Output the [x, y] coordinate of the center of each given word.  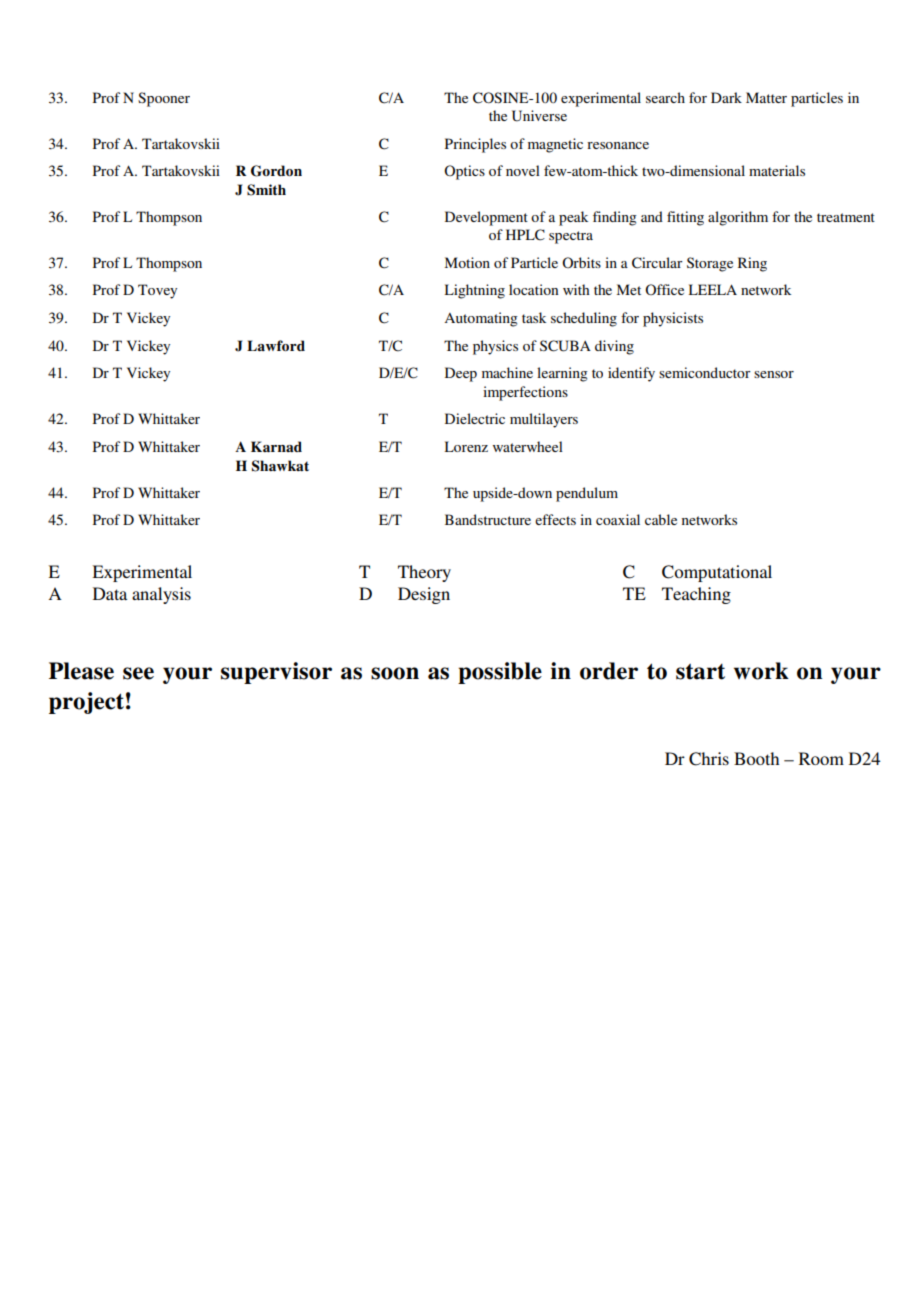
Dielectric [475, 418]
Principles [475, 145]
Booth [756, 758]
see [138, 673]
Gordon [276, 171]
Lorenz [466, 446]
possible [500, 673]
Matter [766, 97]
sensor [774, 374]
